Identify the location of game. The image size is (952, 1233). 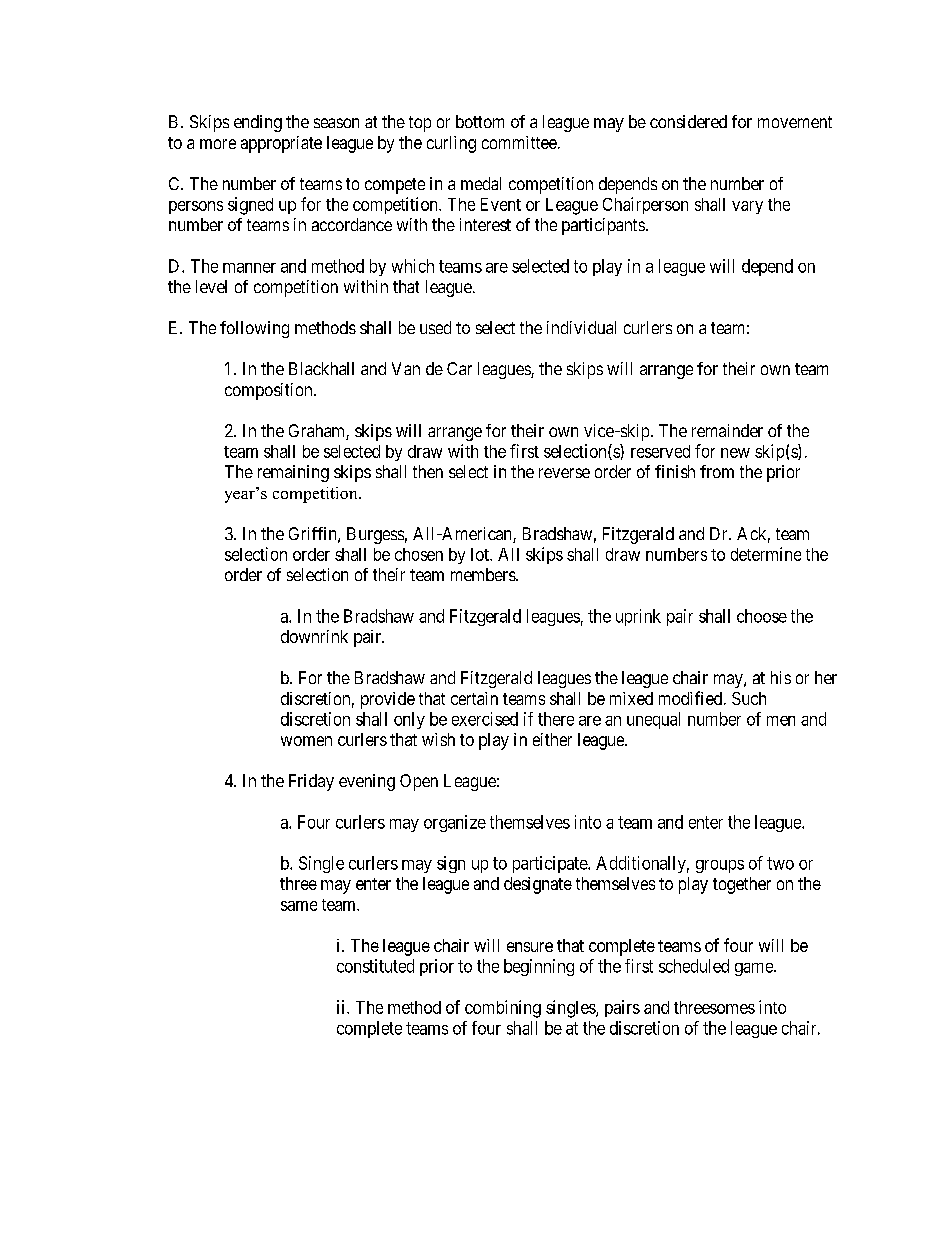
(755, 969).
